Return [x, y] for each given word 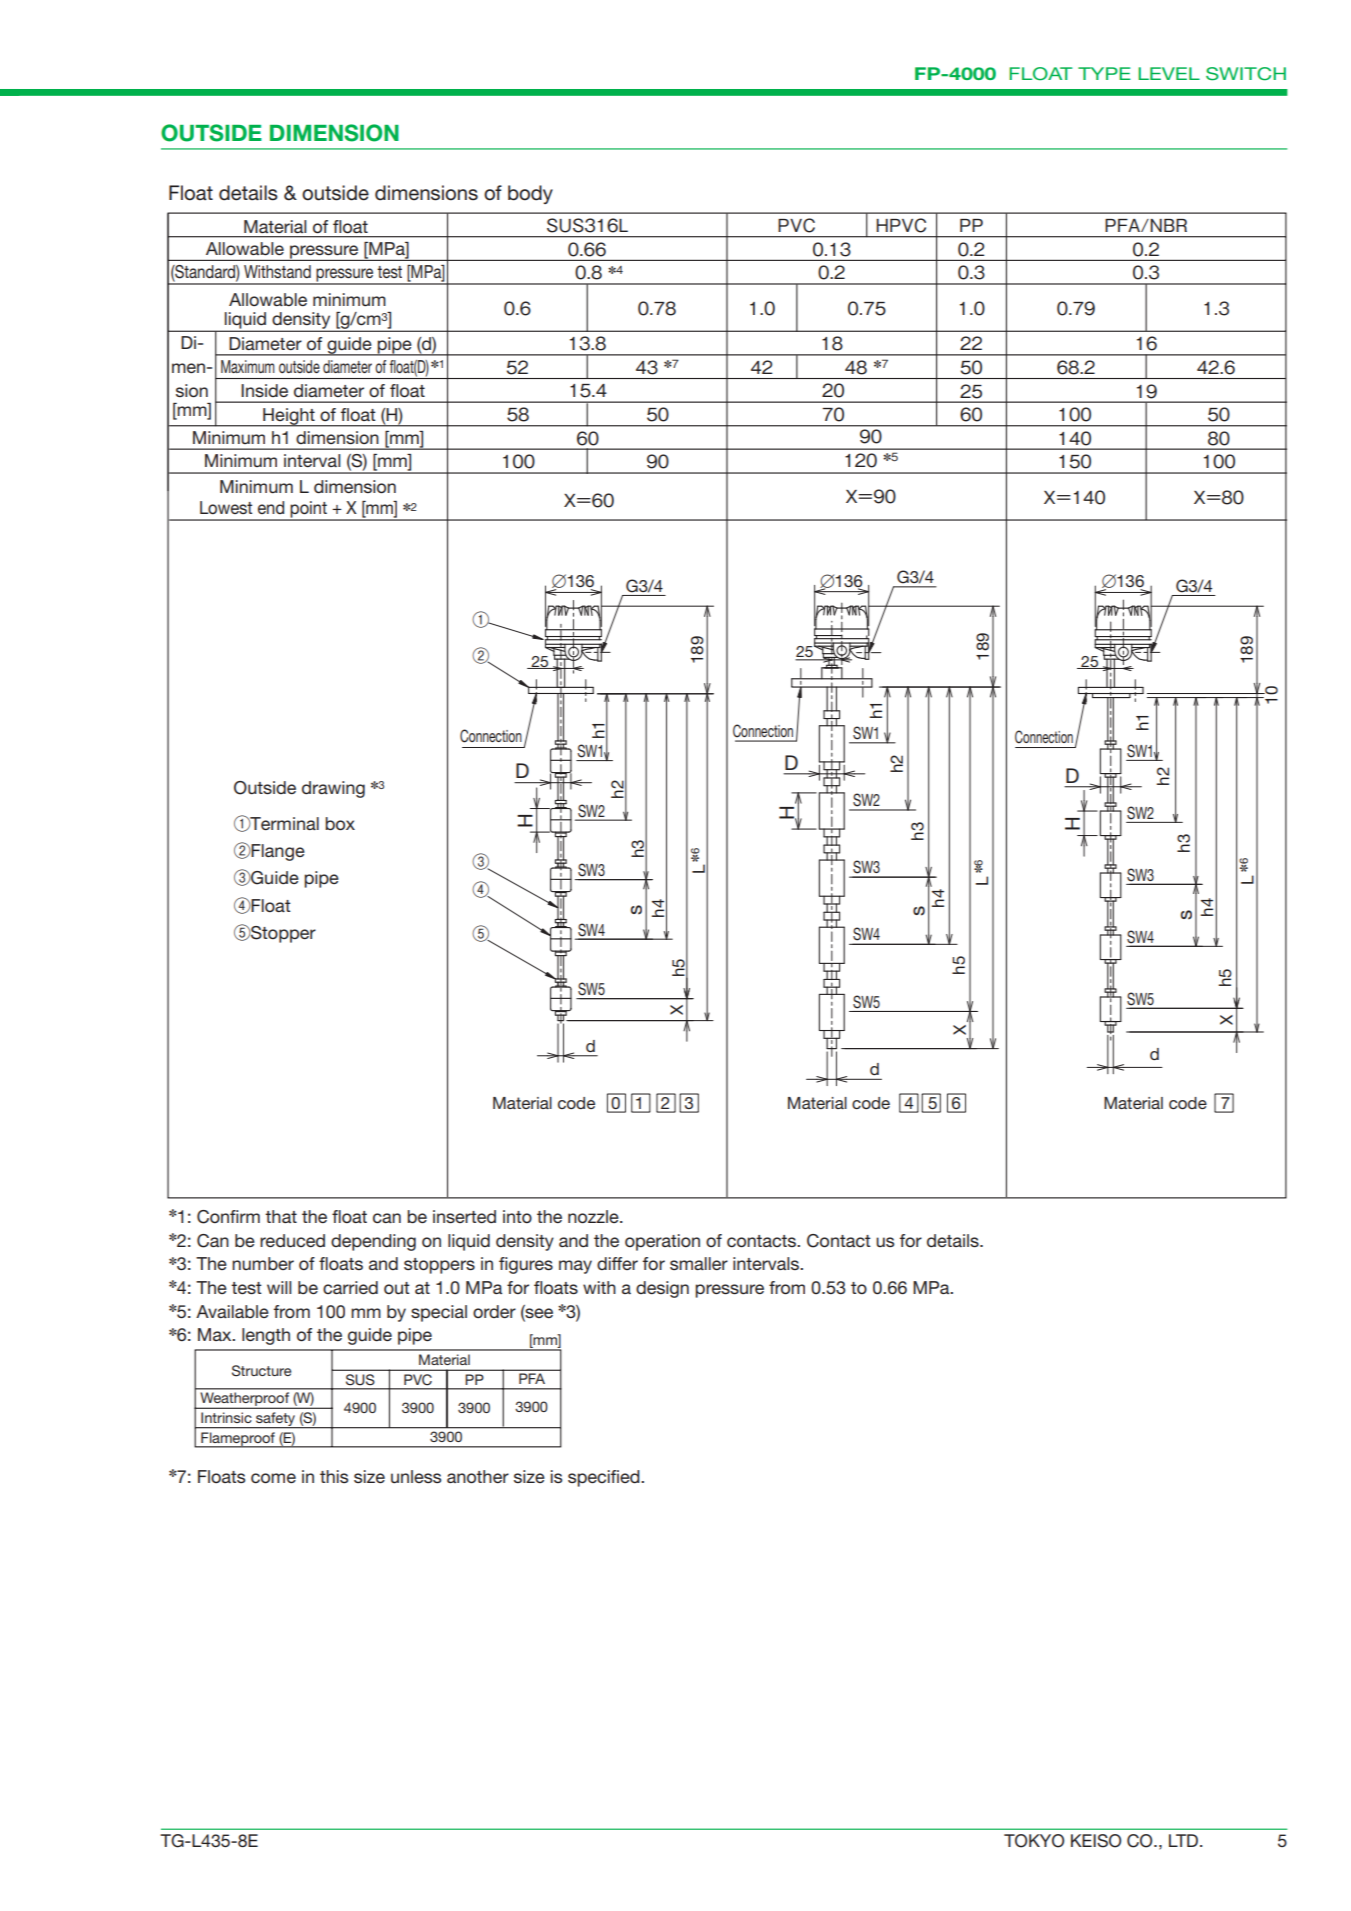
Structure [261, 1371]
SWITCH [1246, 74]
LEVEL [1169, 73]
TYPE [1104, 73]
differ [617, 1263]
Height [289, 417]
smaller [699, 1263]
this [334, 1476]
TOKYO [1034, 1841]
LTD [1185, 1840]
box [340, 824]
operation [662, 1242]
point [309, 510]
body [530, 194]
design [662, 1289]
